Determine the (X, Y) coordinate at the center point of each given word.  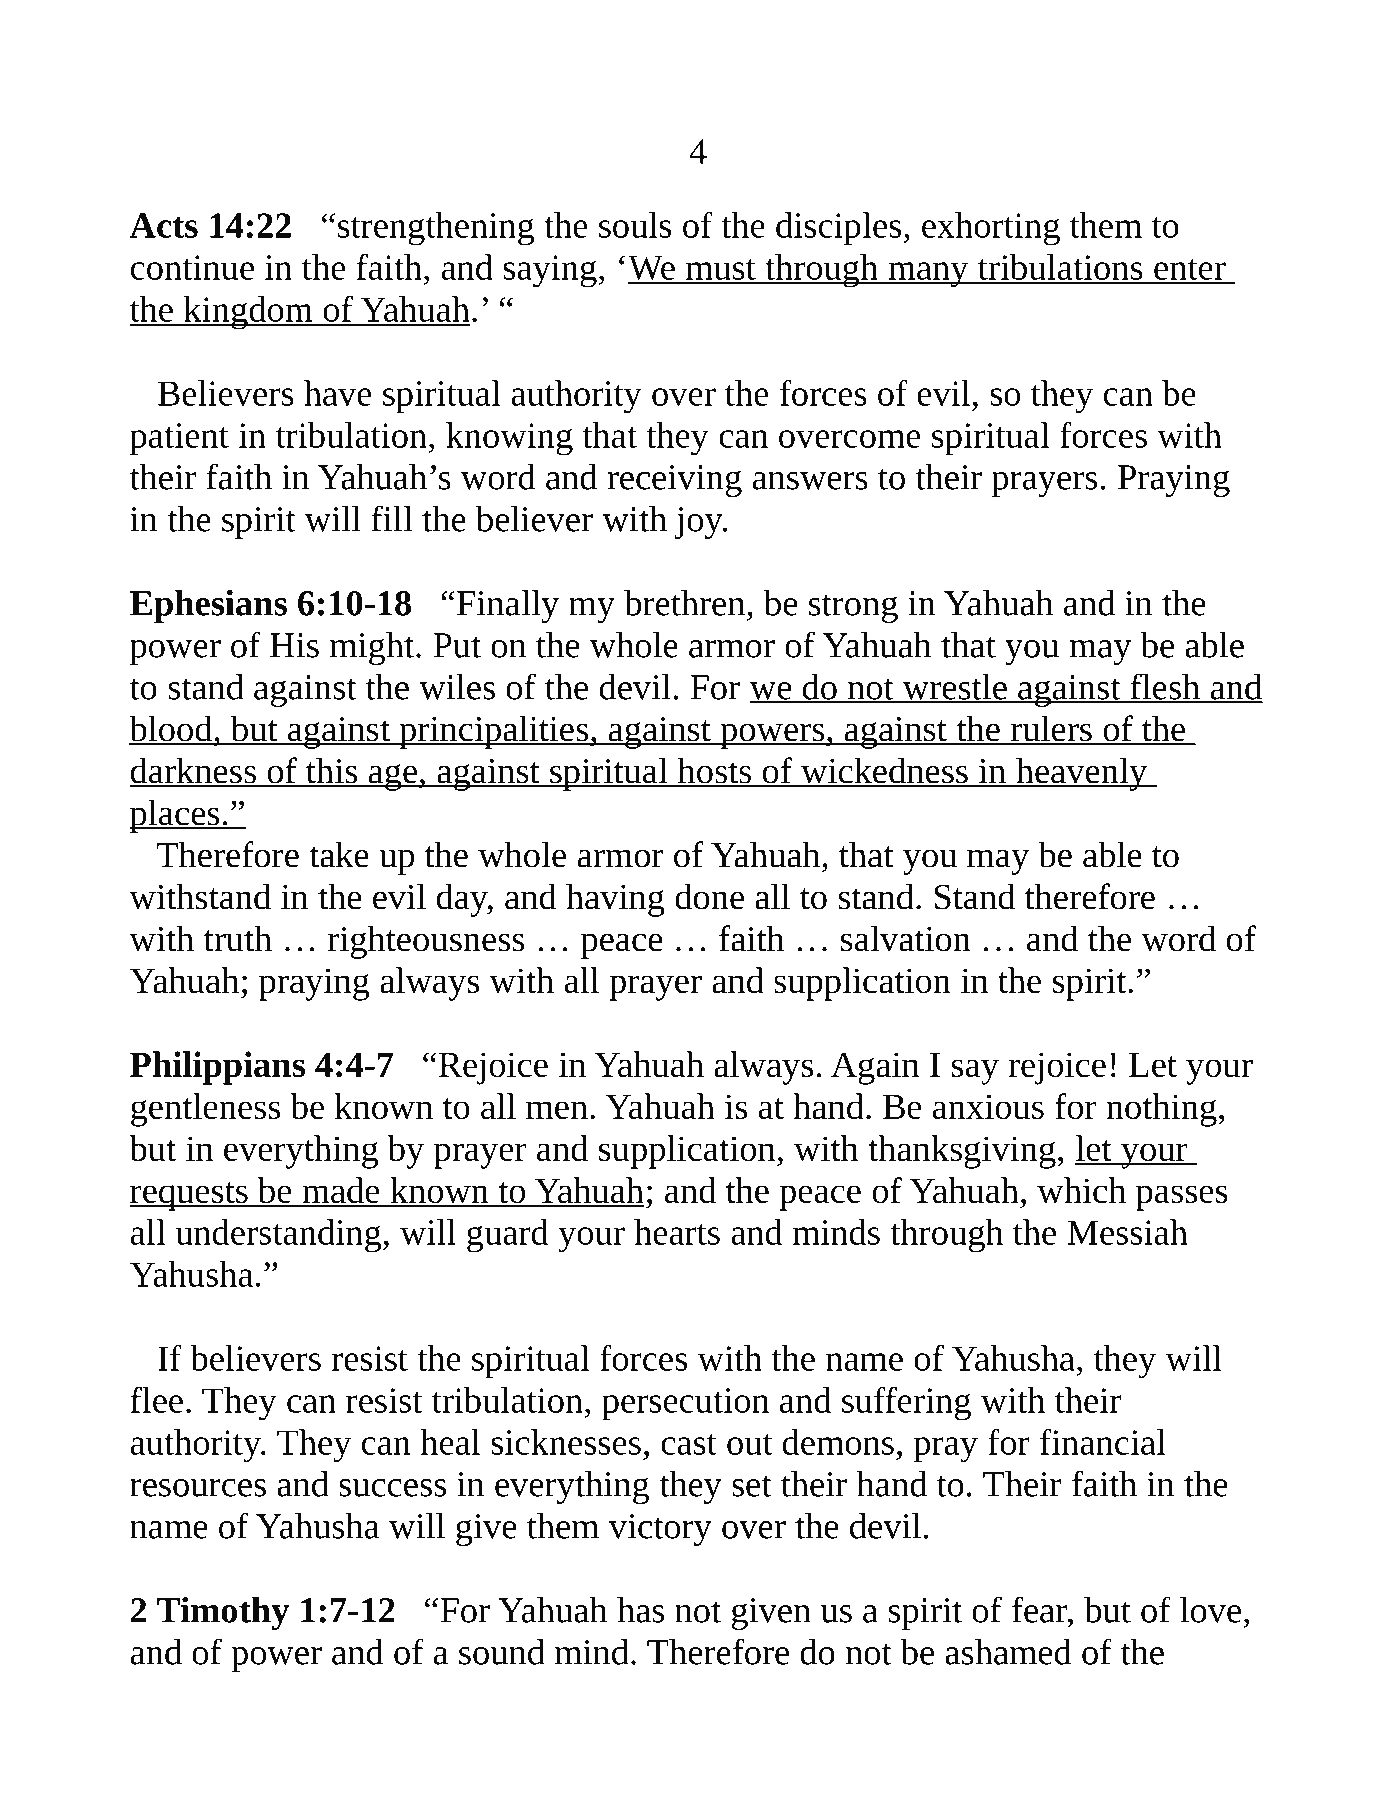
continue (192, 267)
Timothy (223, 1613)
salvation (906, 938)
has (640, 1610)
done (709, 896)
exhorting (991, 229)
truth (238, 938)
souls (635, 225)
